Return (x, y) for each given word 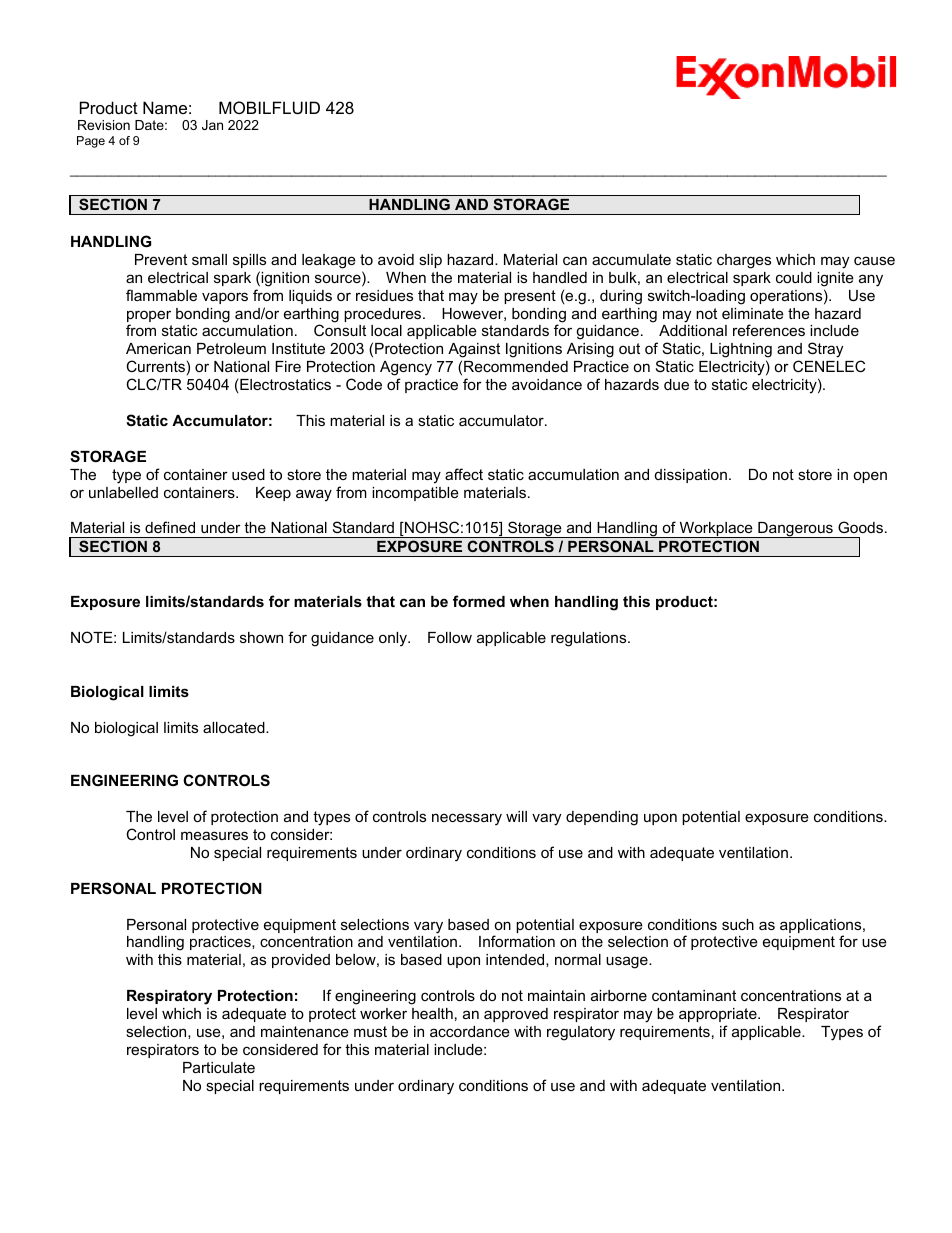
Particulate (219, 1067)
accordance (470, 1031)
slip (430, 261)
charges (744, 261)
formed (479, 601)
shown (261, 637)
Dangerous (795, 530)
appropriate (719, 1015)
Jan (212, 125)
